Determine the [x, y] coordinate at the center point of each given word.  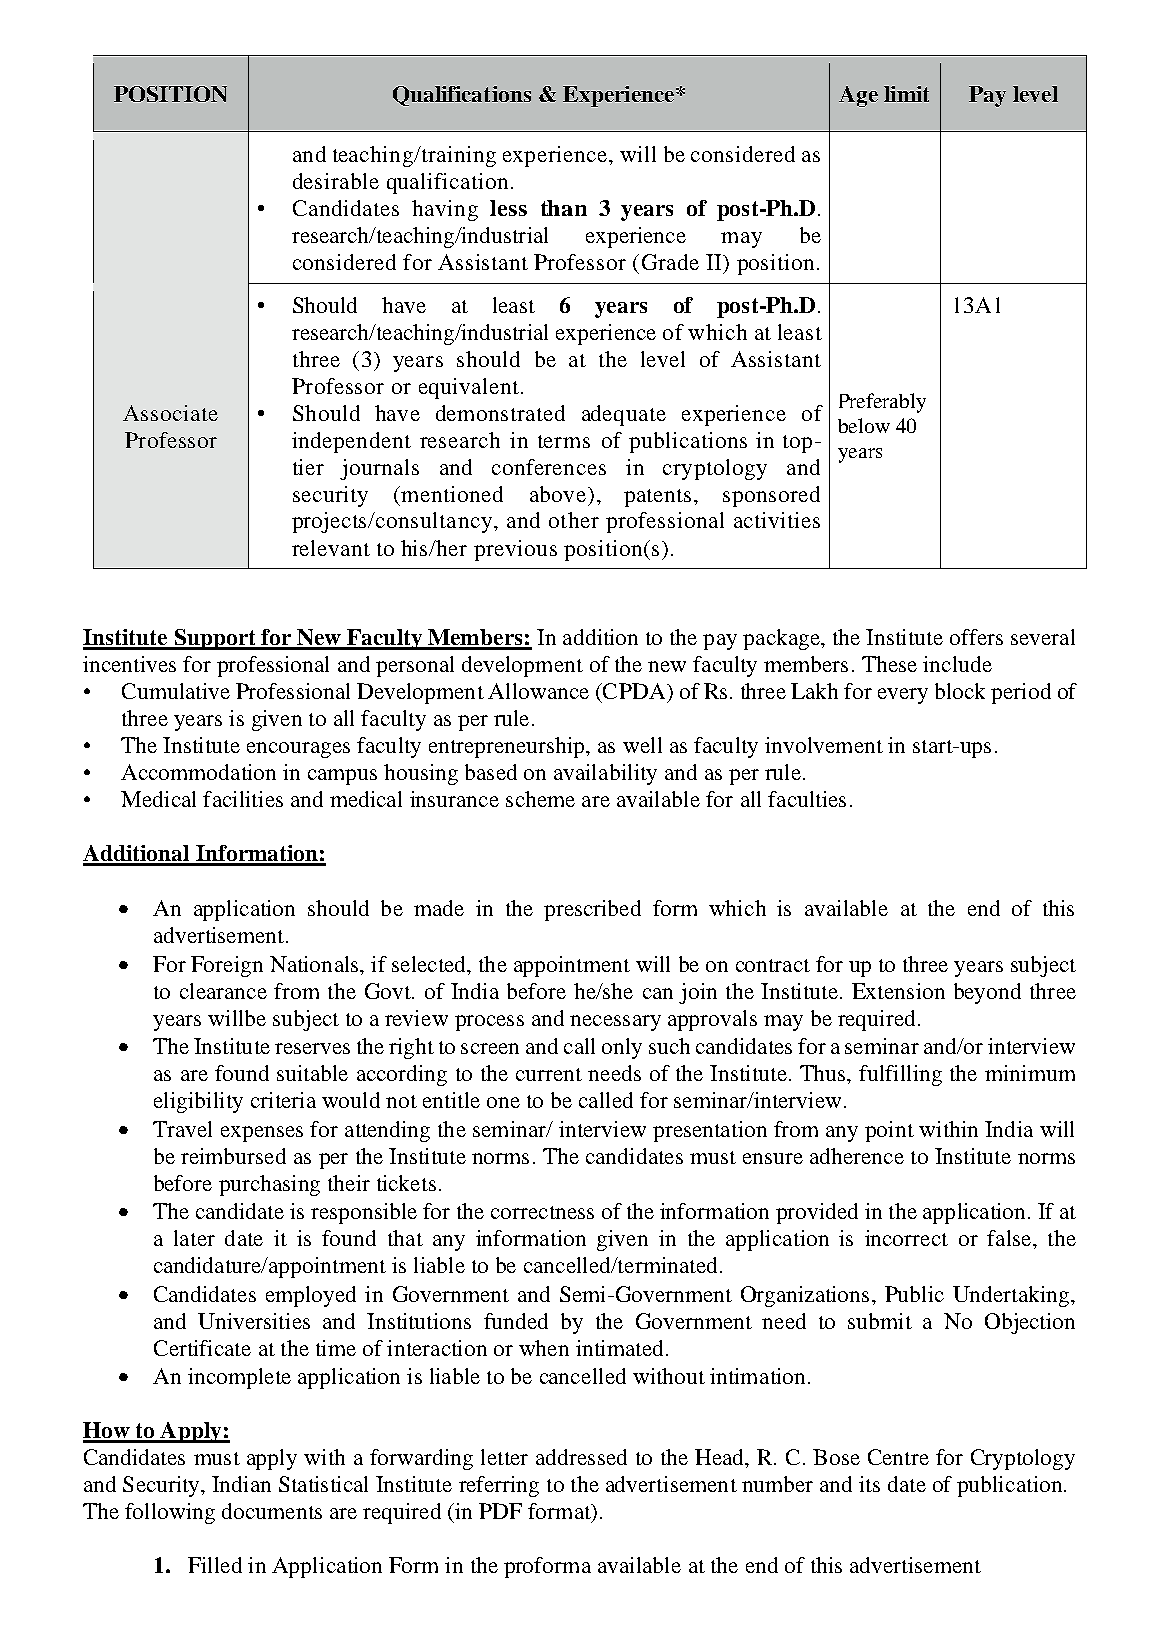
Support [215, 639]
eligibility [198, 1102]
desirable [336, 181]
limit [906, 94]
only [622, 1048]
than [564, 208]
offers [976, 637]
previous [515, 550]
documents [272, 1511]
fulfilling [900, 1075]
